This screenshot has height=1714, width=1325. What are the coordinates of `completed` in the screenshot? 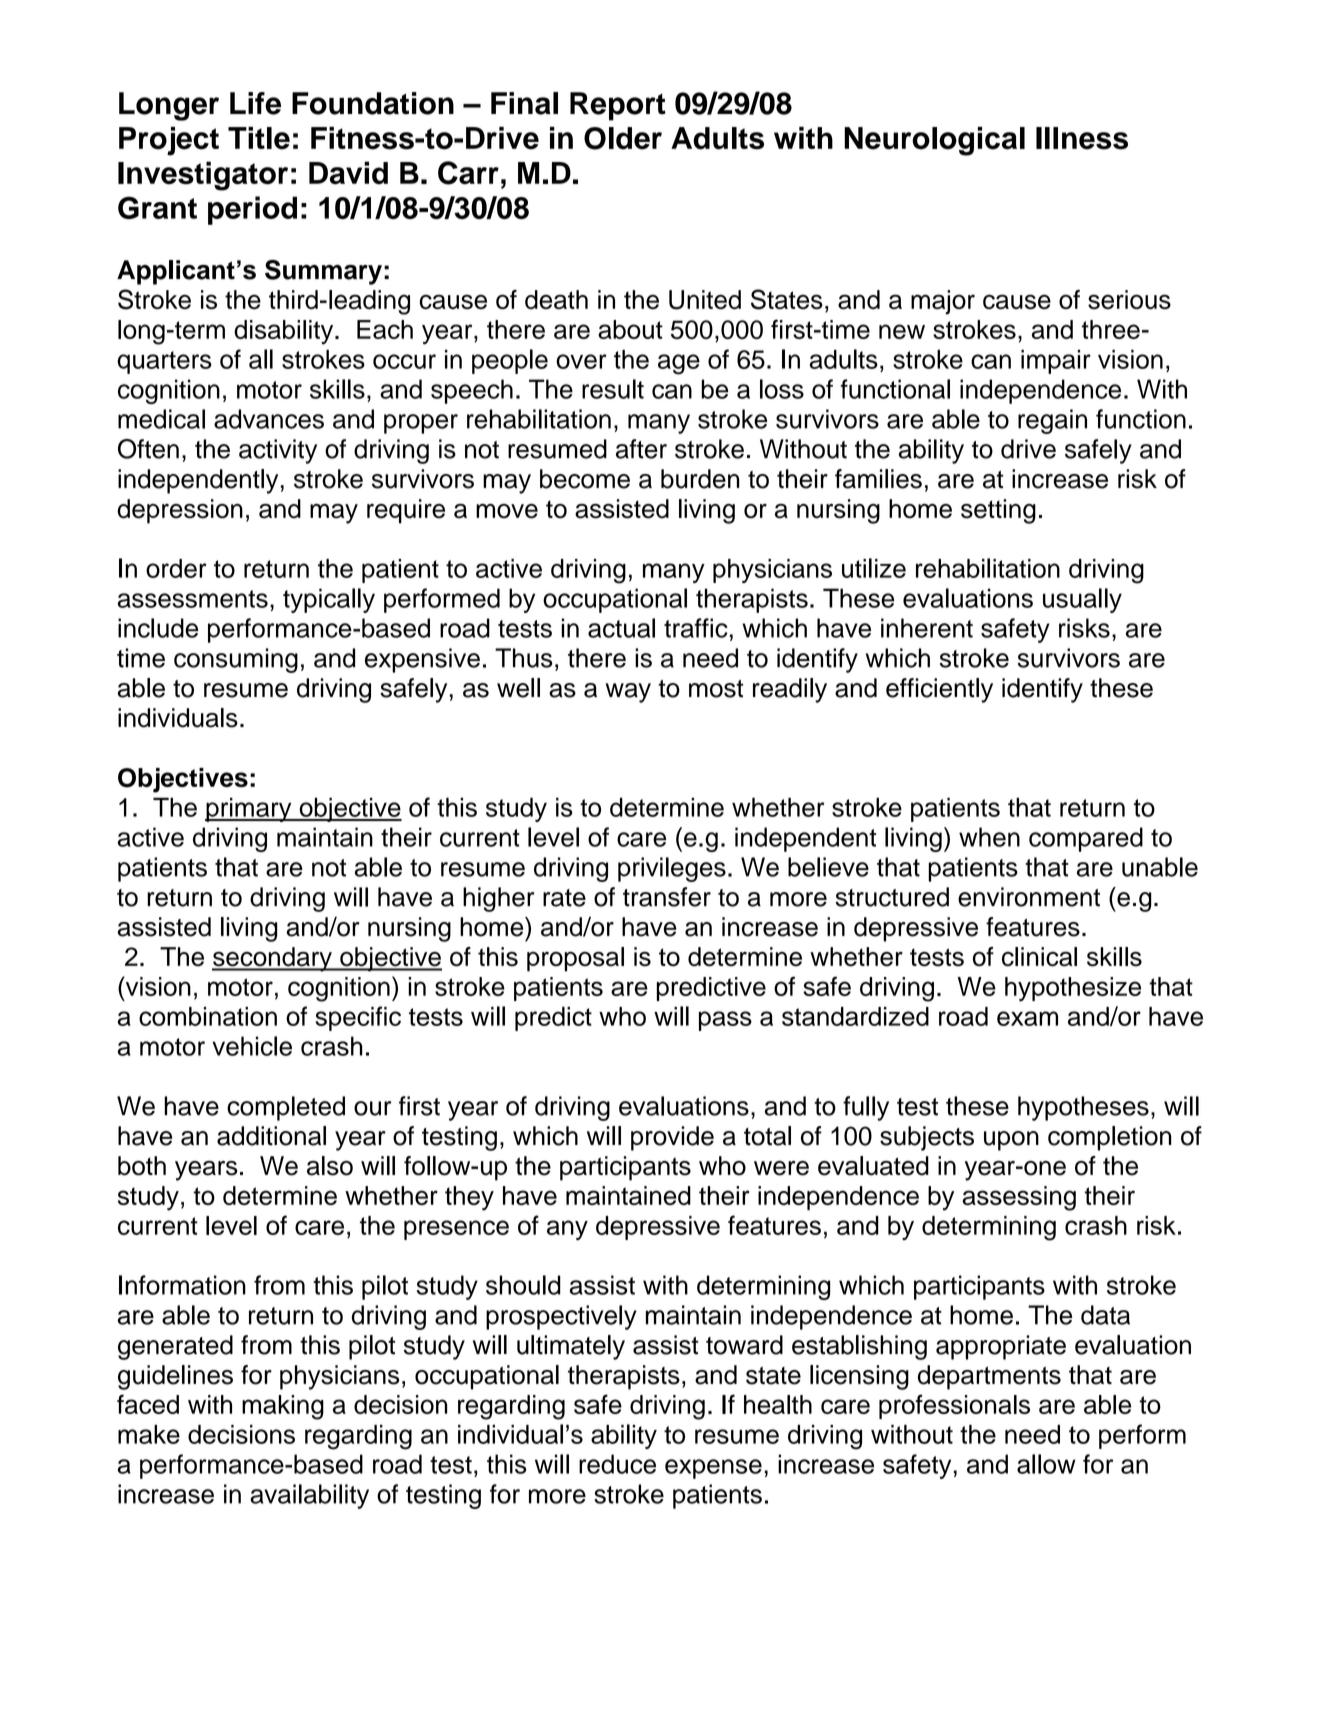 It's located at (286, 1108).
